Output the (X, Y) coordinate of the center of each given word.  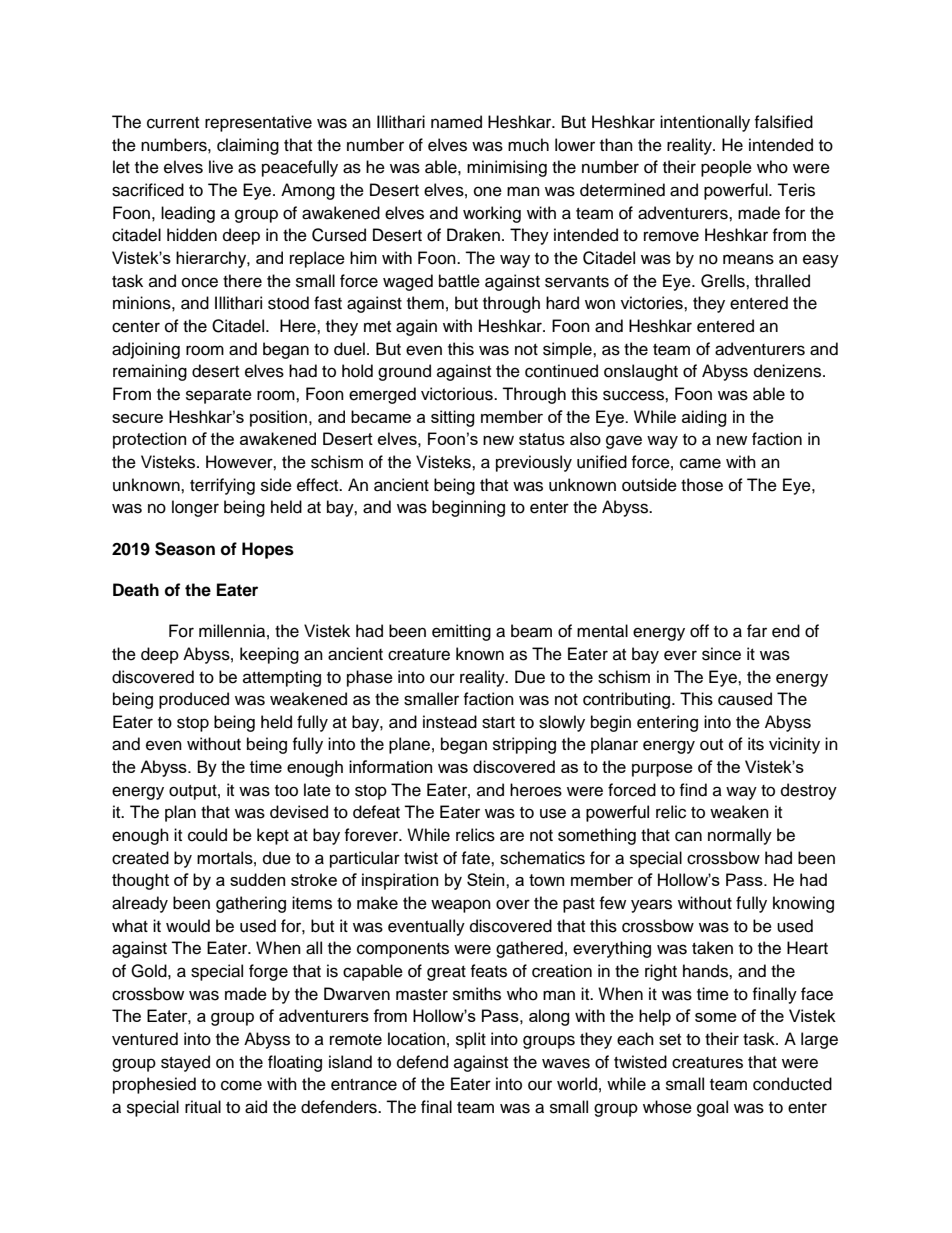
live (221, 167)
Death (136, 590)
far (757, 631)
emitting (461, 632)
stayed (185, 1063)
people (726, 168)
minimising (507, 168)
